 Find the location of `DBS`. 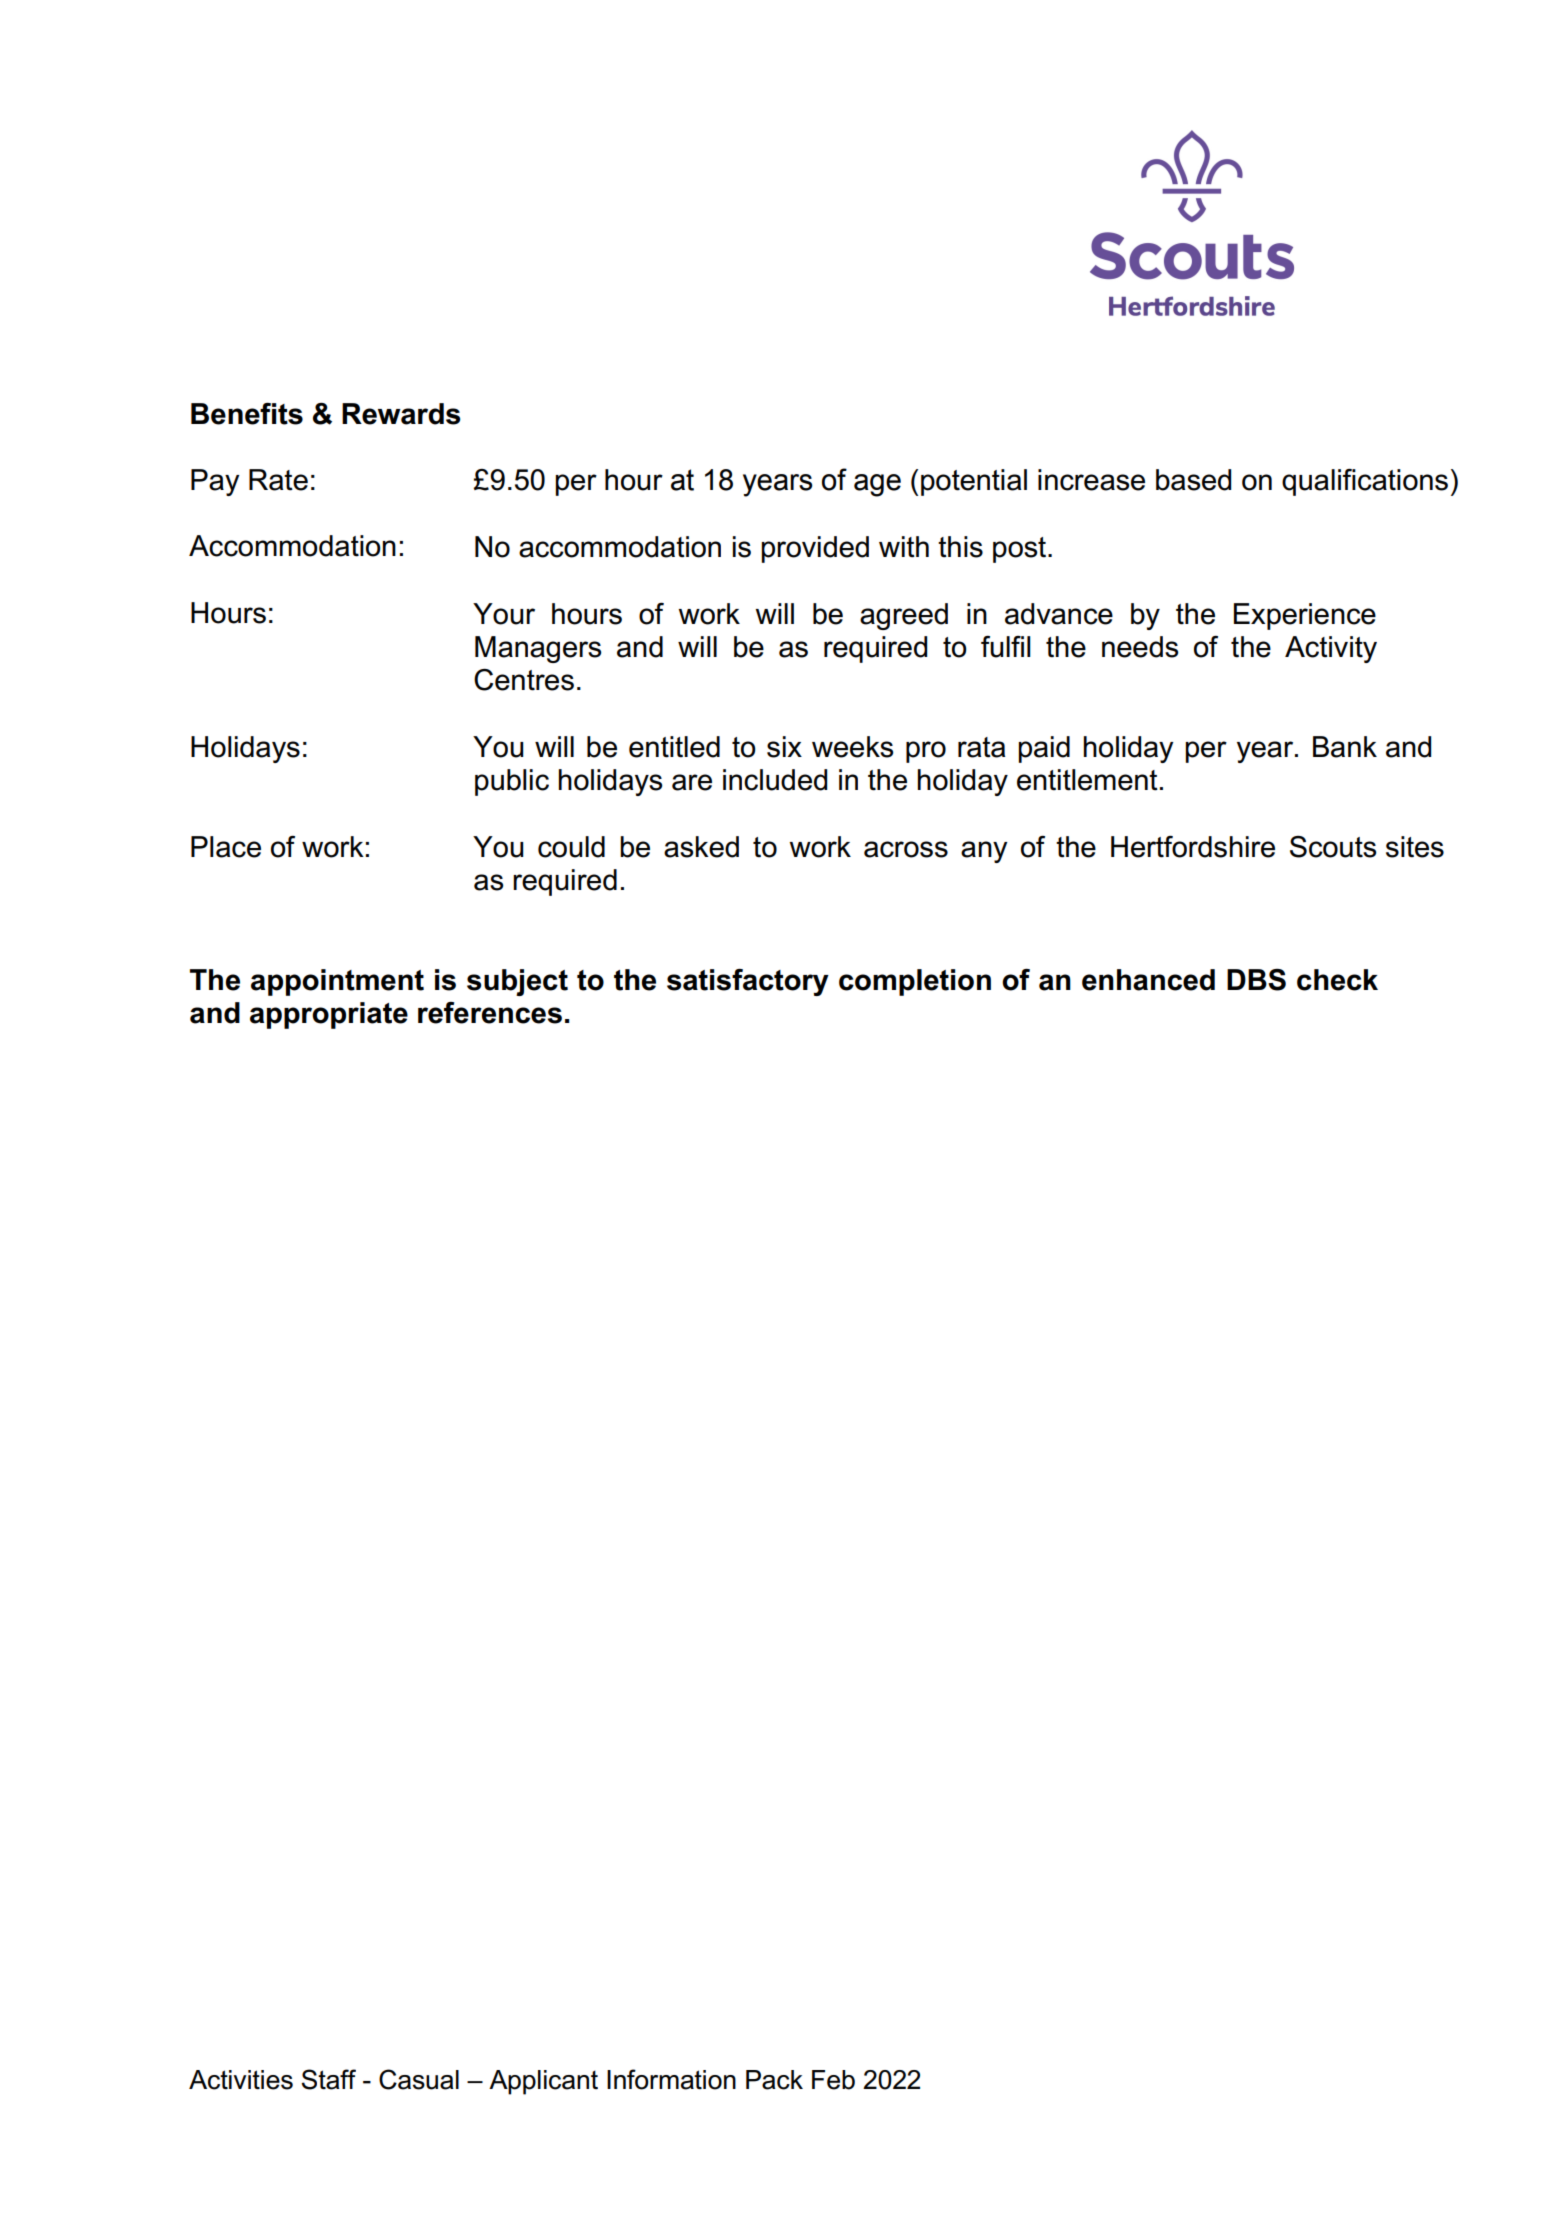

DBS is located at coordinates (1256, 980).
